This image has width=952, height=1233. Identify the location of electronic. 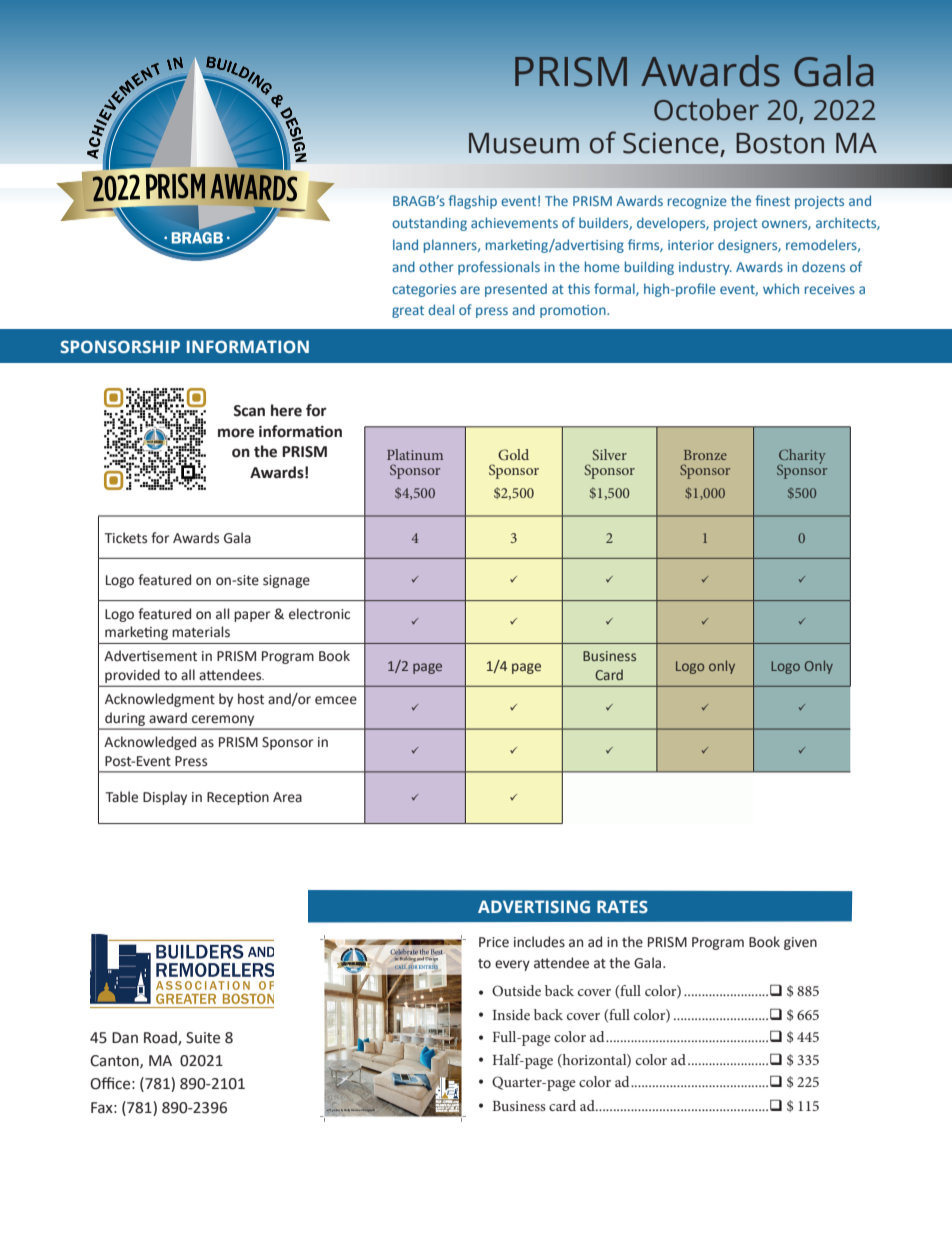
(319, 614).
